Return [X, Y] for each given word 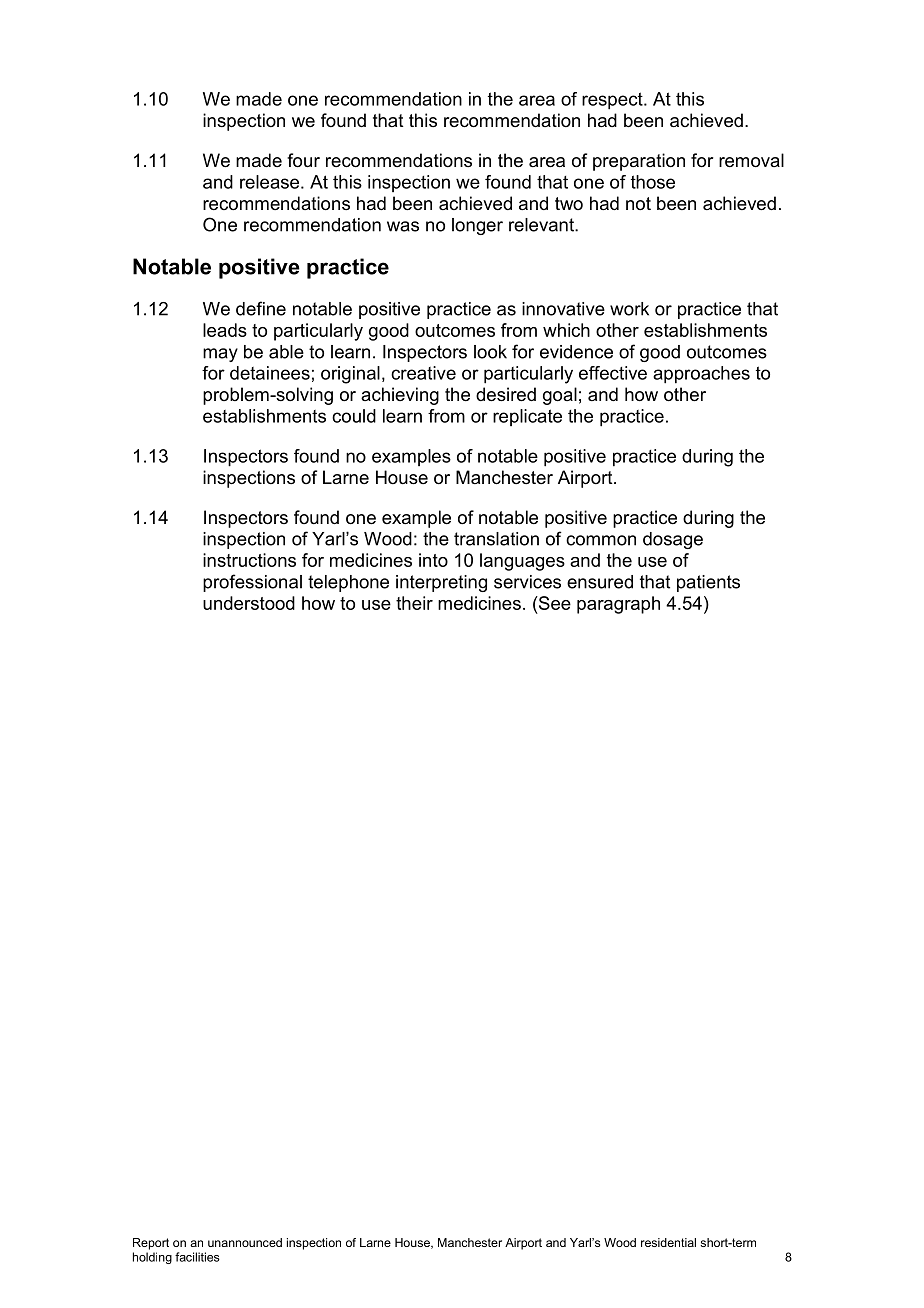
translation [496, 539]
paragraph [618, 605]
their [414, 603]
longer [477, 226]
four [303, 160]
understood [249, 603]
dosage [673, 540]
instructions [249, 560]
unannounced [245, 1242]
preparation [639, 162]
